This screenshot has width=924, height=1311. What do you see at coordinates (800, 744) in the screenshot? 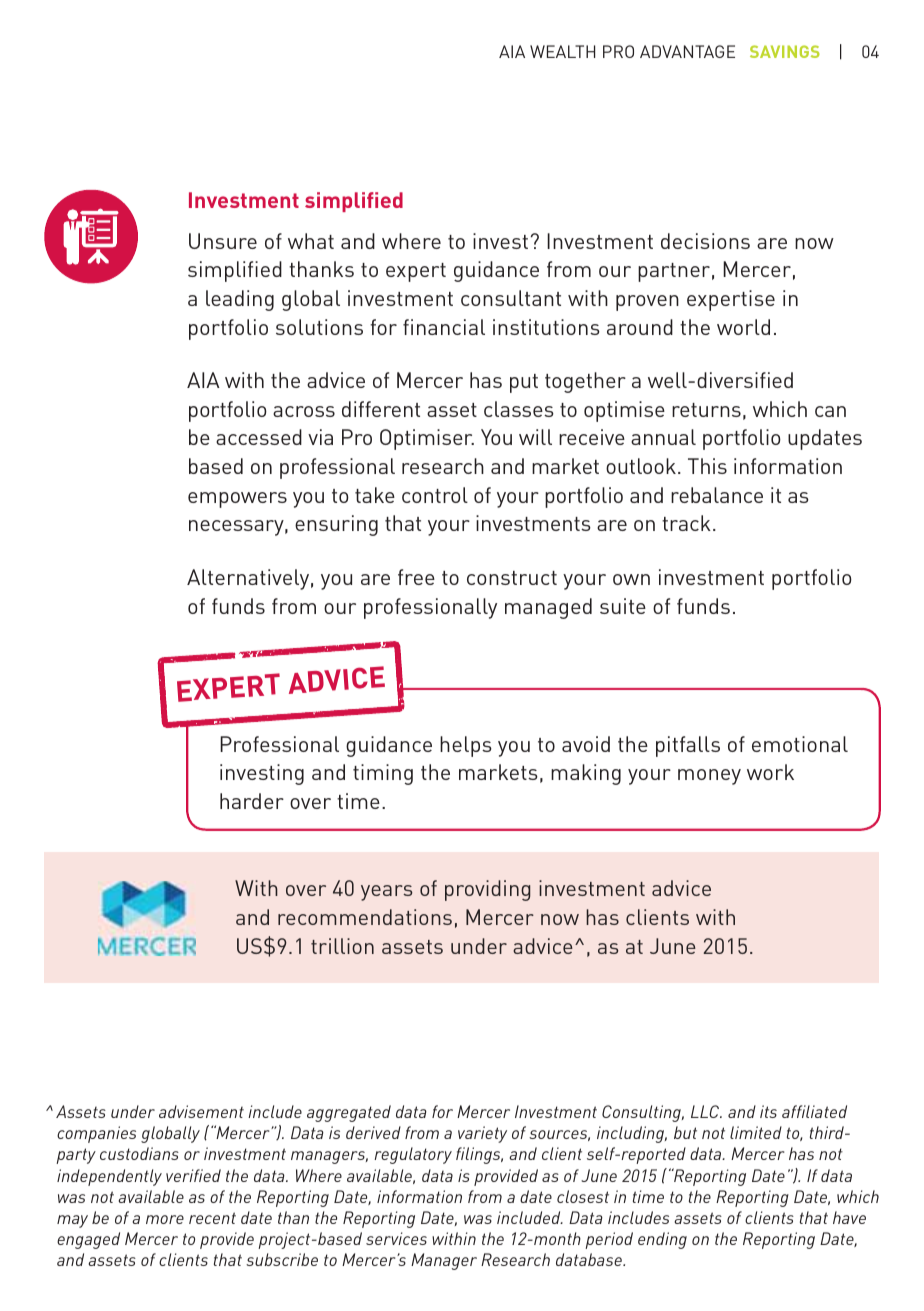
I see `emotional` at bounding box center [800, 744].
